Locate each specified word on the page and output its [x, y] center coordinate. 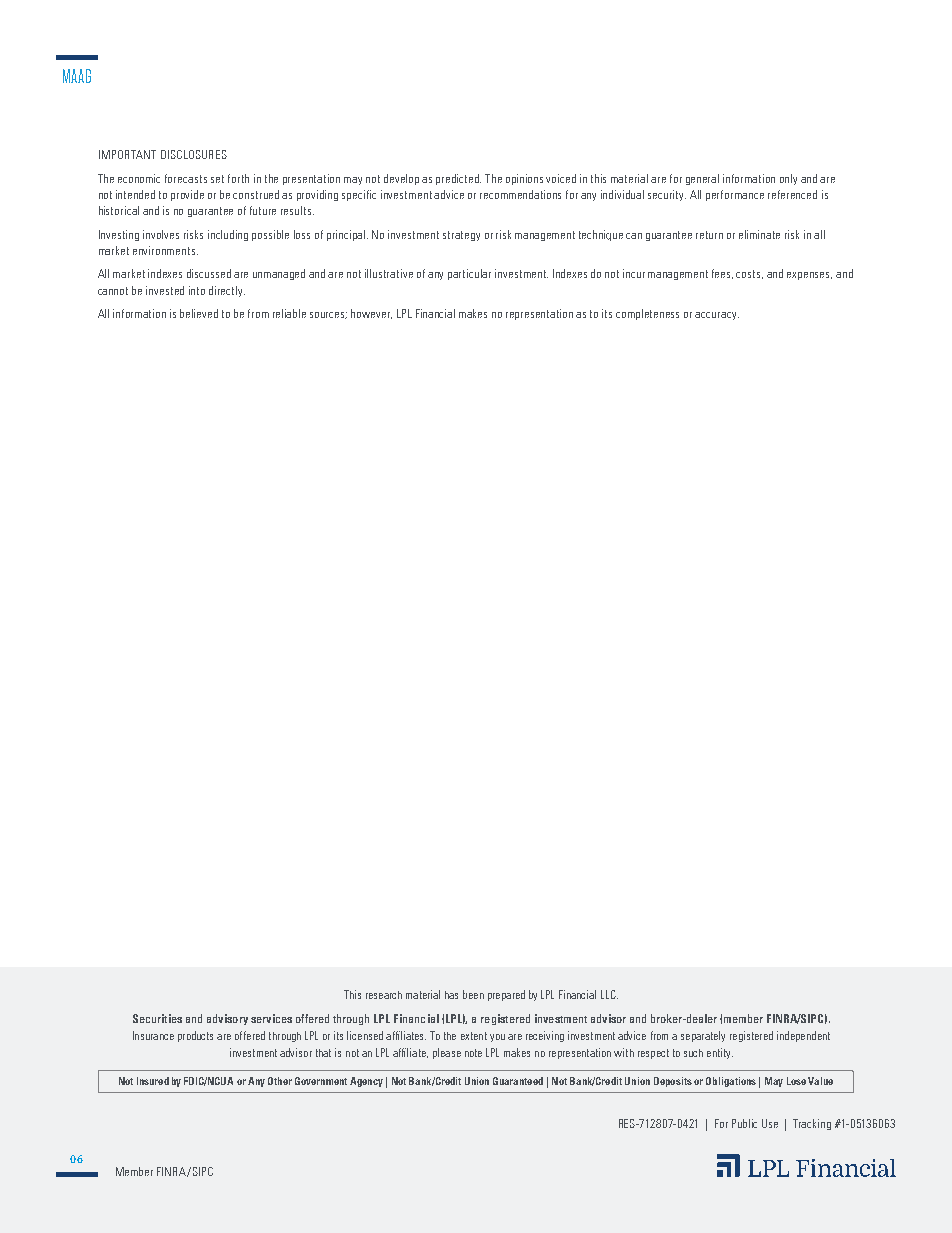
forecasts [186, 178]
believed [199, 313]
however [371, 314]
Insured [153, 1081]
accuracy [717, 316]
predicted [458, 179]
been [473, 994]
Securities [157, 1018]
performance [735, 195]
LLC [609, 994]
